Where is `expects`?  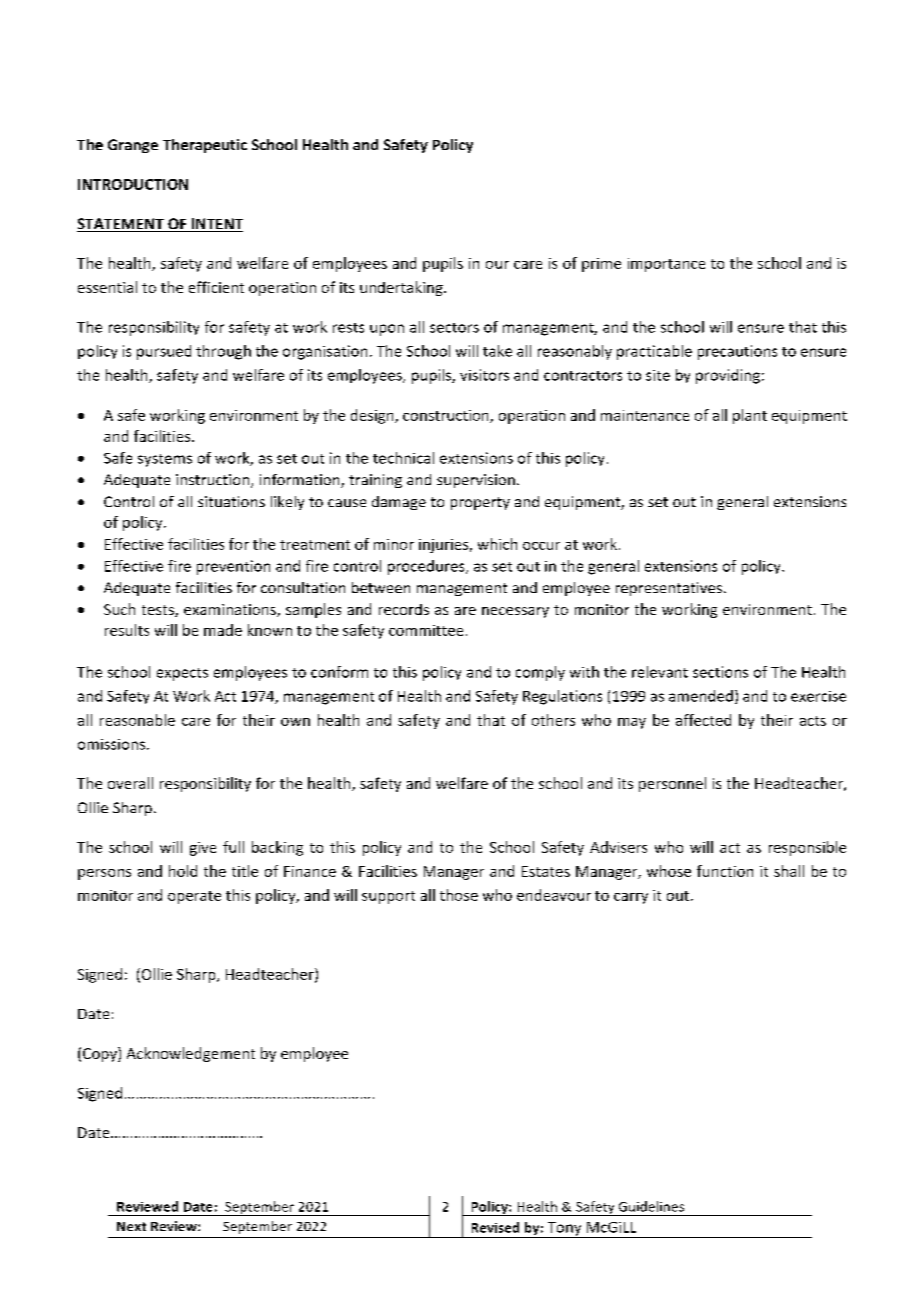
expects is located at coordinates (182, 674).
